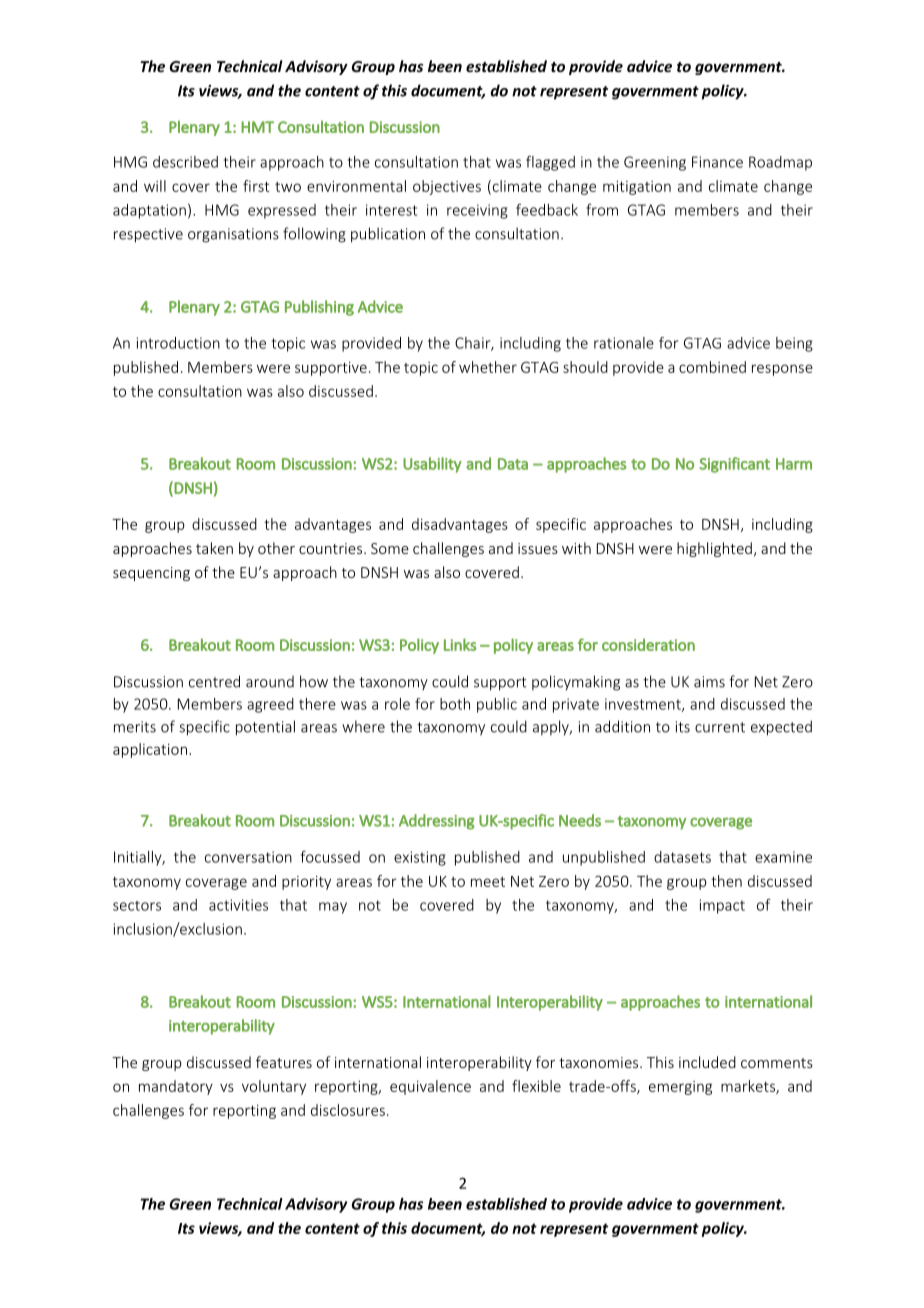  I want to click on centred, so click(214, 681).
